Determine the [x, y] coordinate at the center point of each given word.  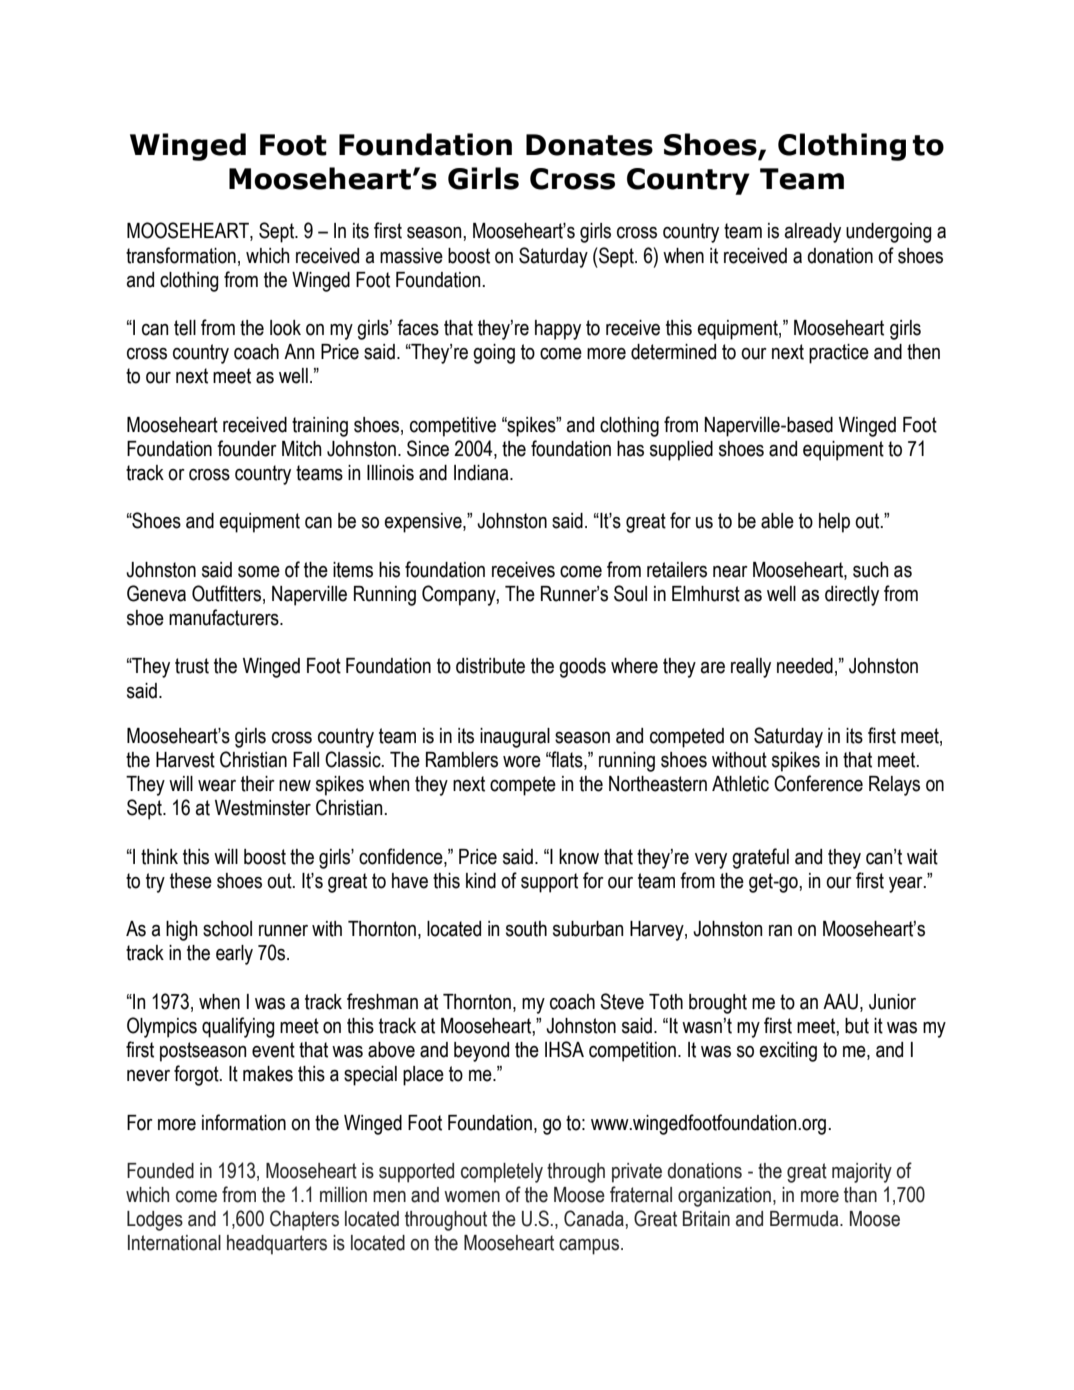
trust [192, 666]
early [234, 955]
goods [582, 668]
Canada [595, 1218]
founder [247, 448]
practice [839, 354]
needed [805, 666]
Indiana [482, 473]
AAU [840, 1002]
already [813, 233]
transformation [181, 255]
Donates [589, 145]
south [526, 929]
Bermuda [805, 1219]
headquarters [277, 1245]
